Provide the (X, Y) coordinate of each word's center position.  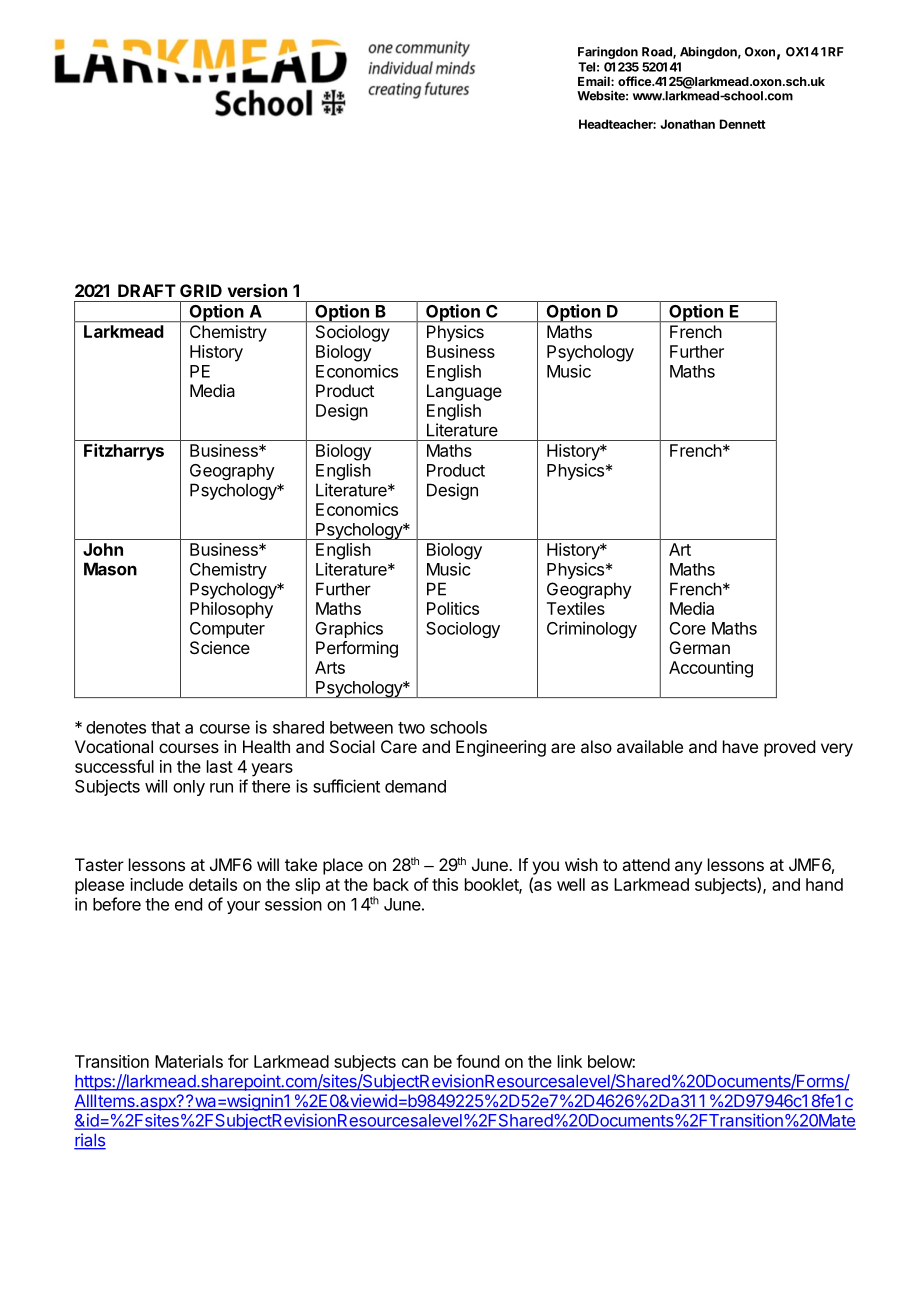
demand (415, 786)
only (189, 788)
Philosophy (231, 610)
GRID (201, 290)
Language (464, 392)
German (700, 647)
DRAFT (147, 290)
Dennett (743, 124)
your (243, 907)
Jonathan (687, 124)
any (688, 868)
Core (688, 628)
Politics (453, 608)
